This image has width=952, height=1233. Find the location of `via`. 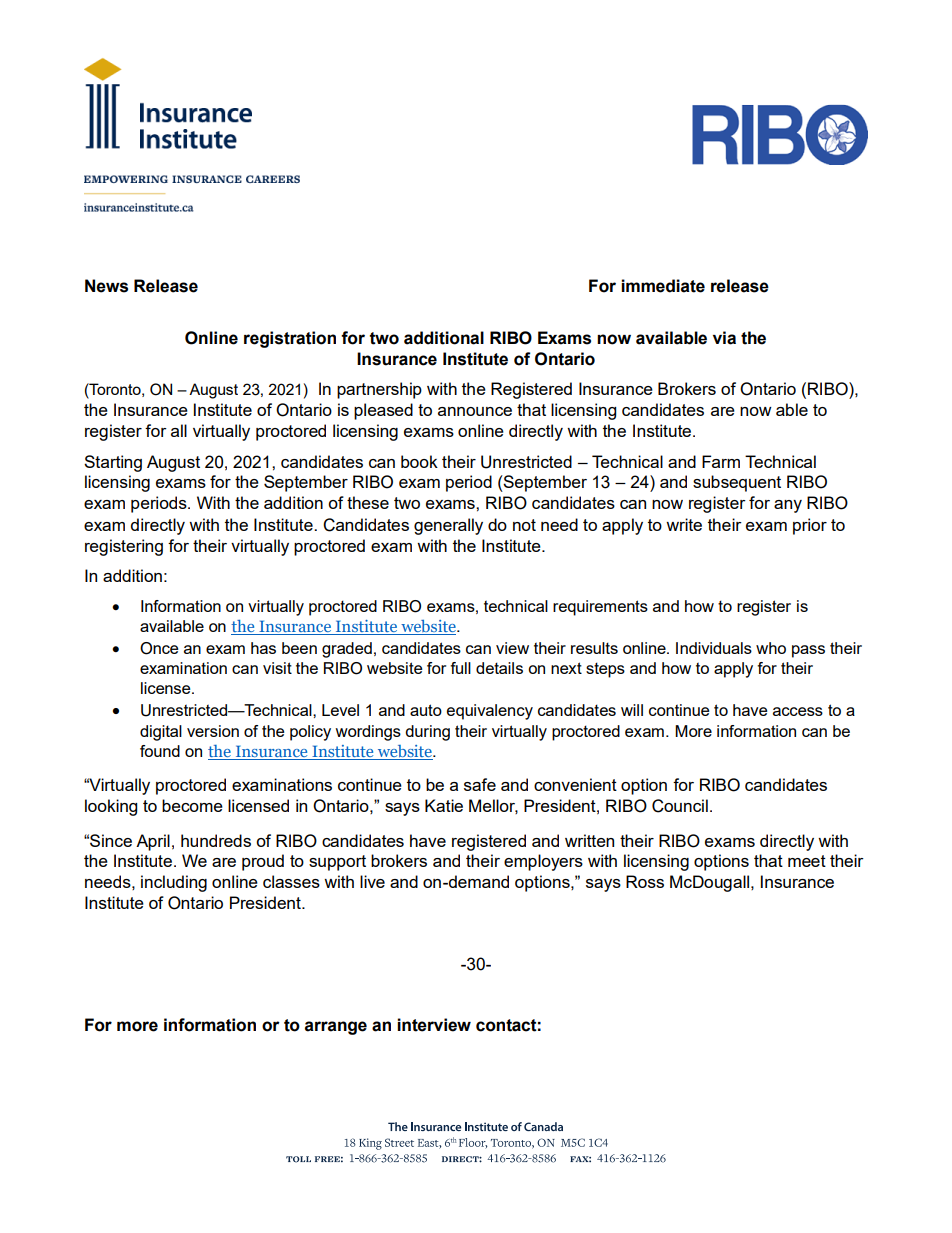

via is located at coordinates (724, 338).
